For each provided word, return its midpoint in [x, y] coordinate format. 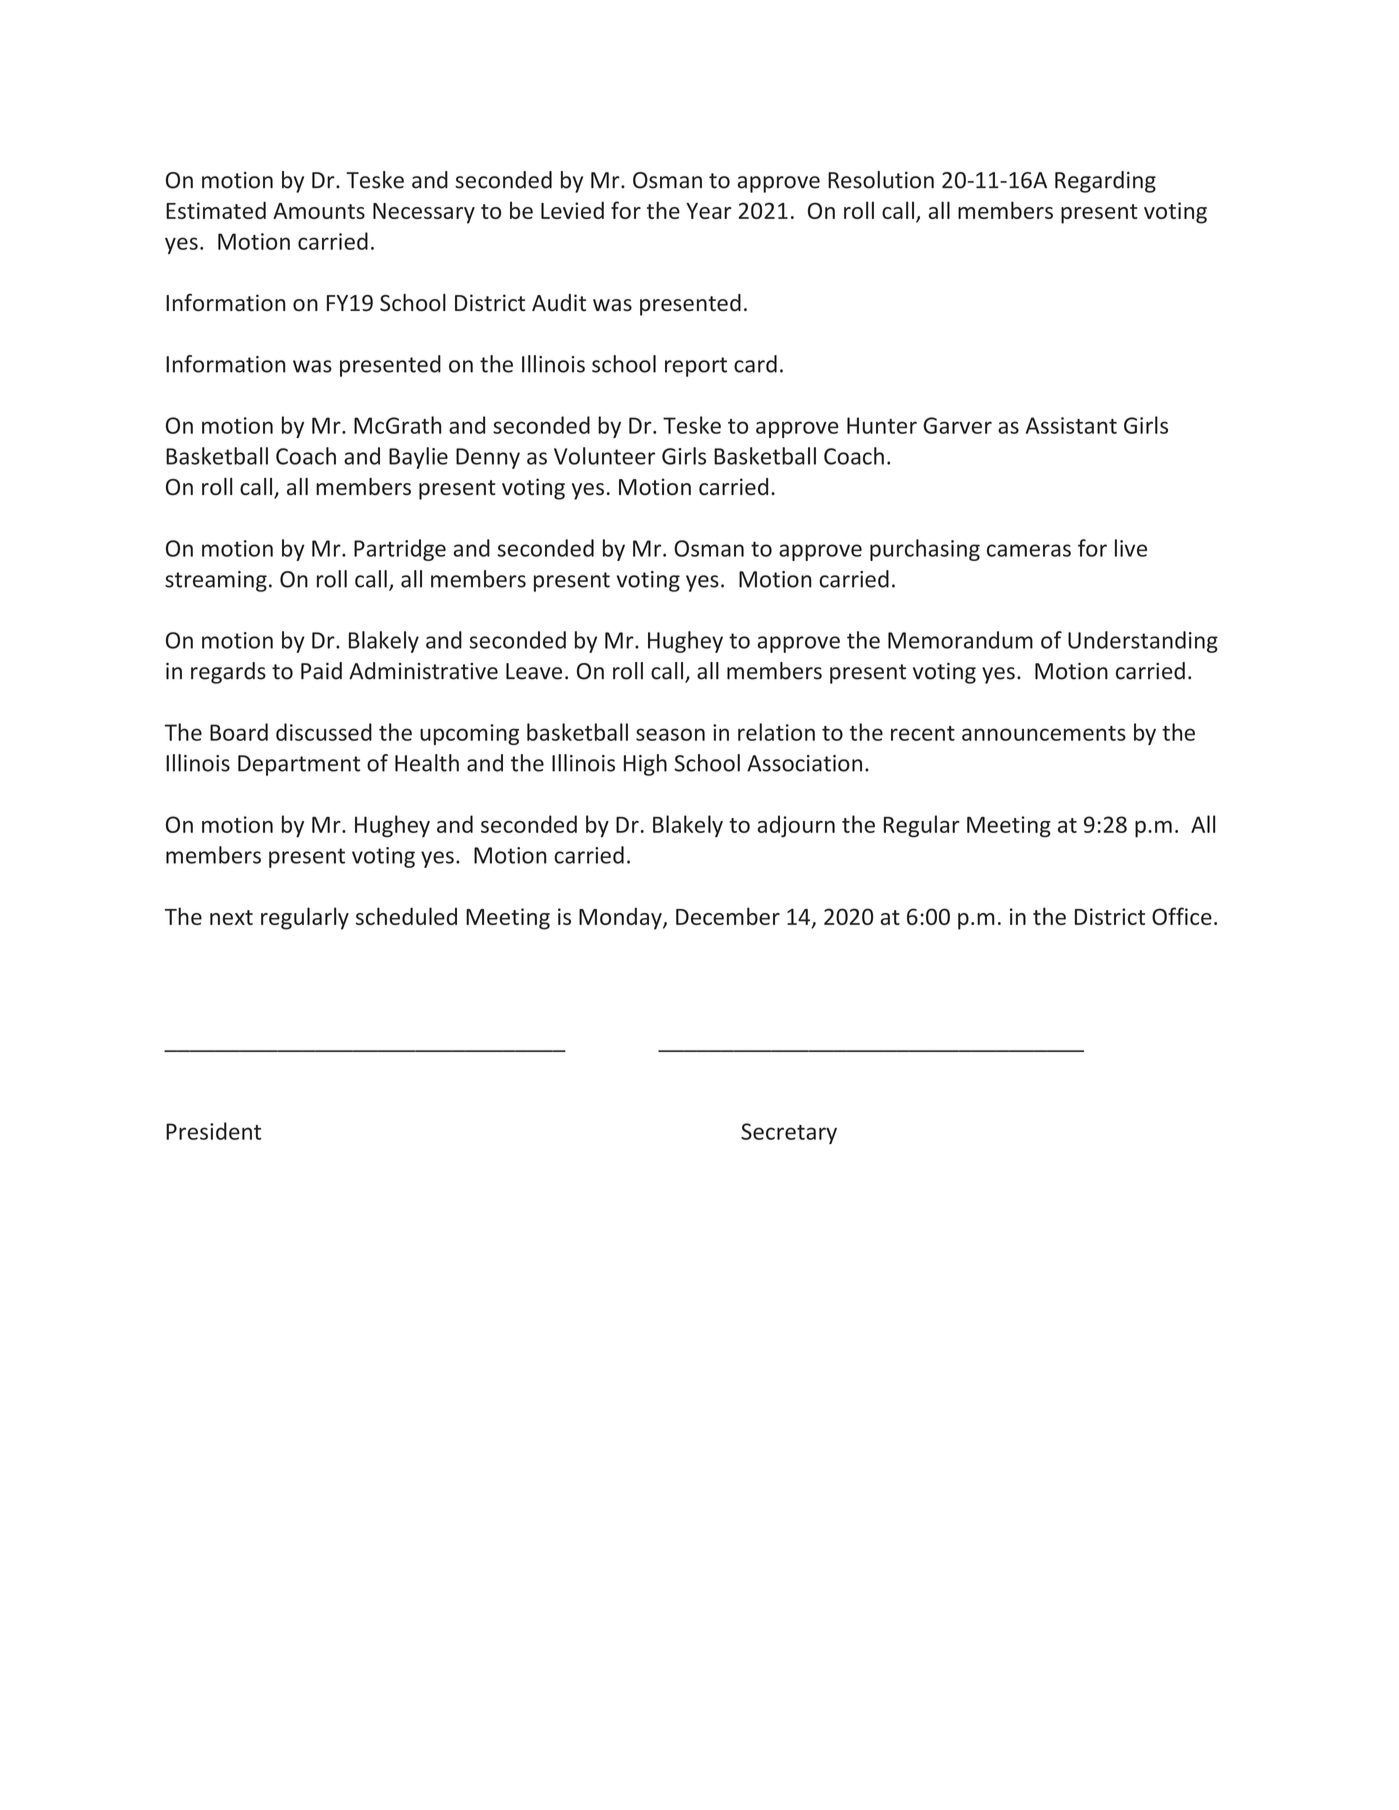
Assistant [1071, 425]
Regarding [1105, 182]
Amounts [319, 211]
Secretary [789, 1133]
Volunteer [604, 456]
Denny [488, 458]
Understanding [1143, 642]
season [670, 734]
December [728, 916]
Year [709, 211]
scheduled [406, 916]
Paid [321, 671]
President [213, 1131]
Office [1182, 916]
